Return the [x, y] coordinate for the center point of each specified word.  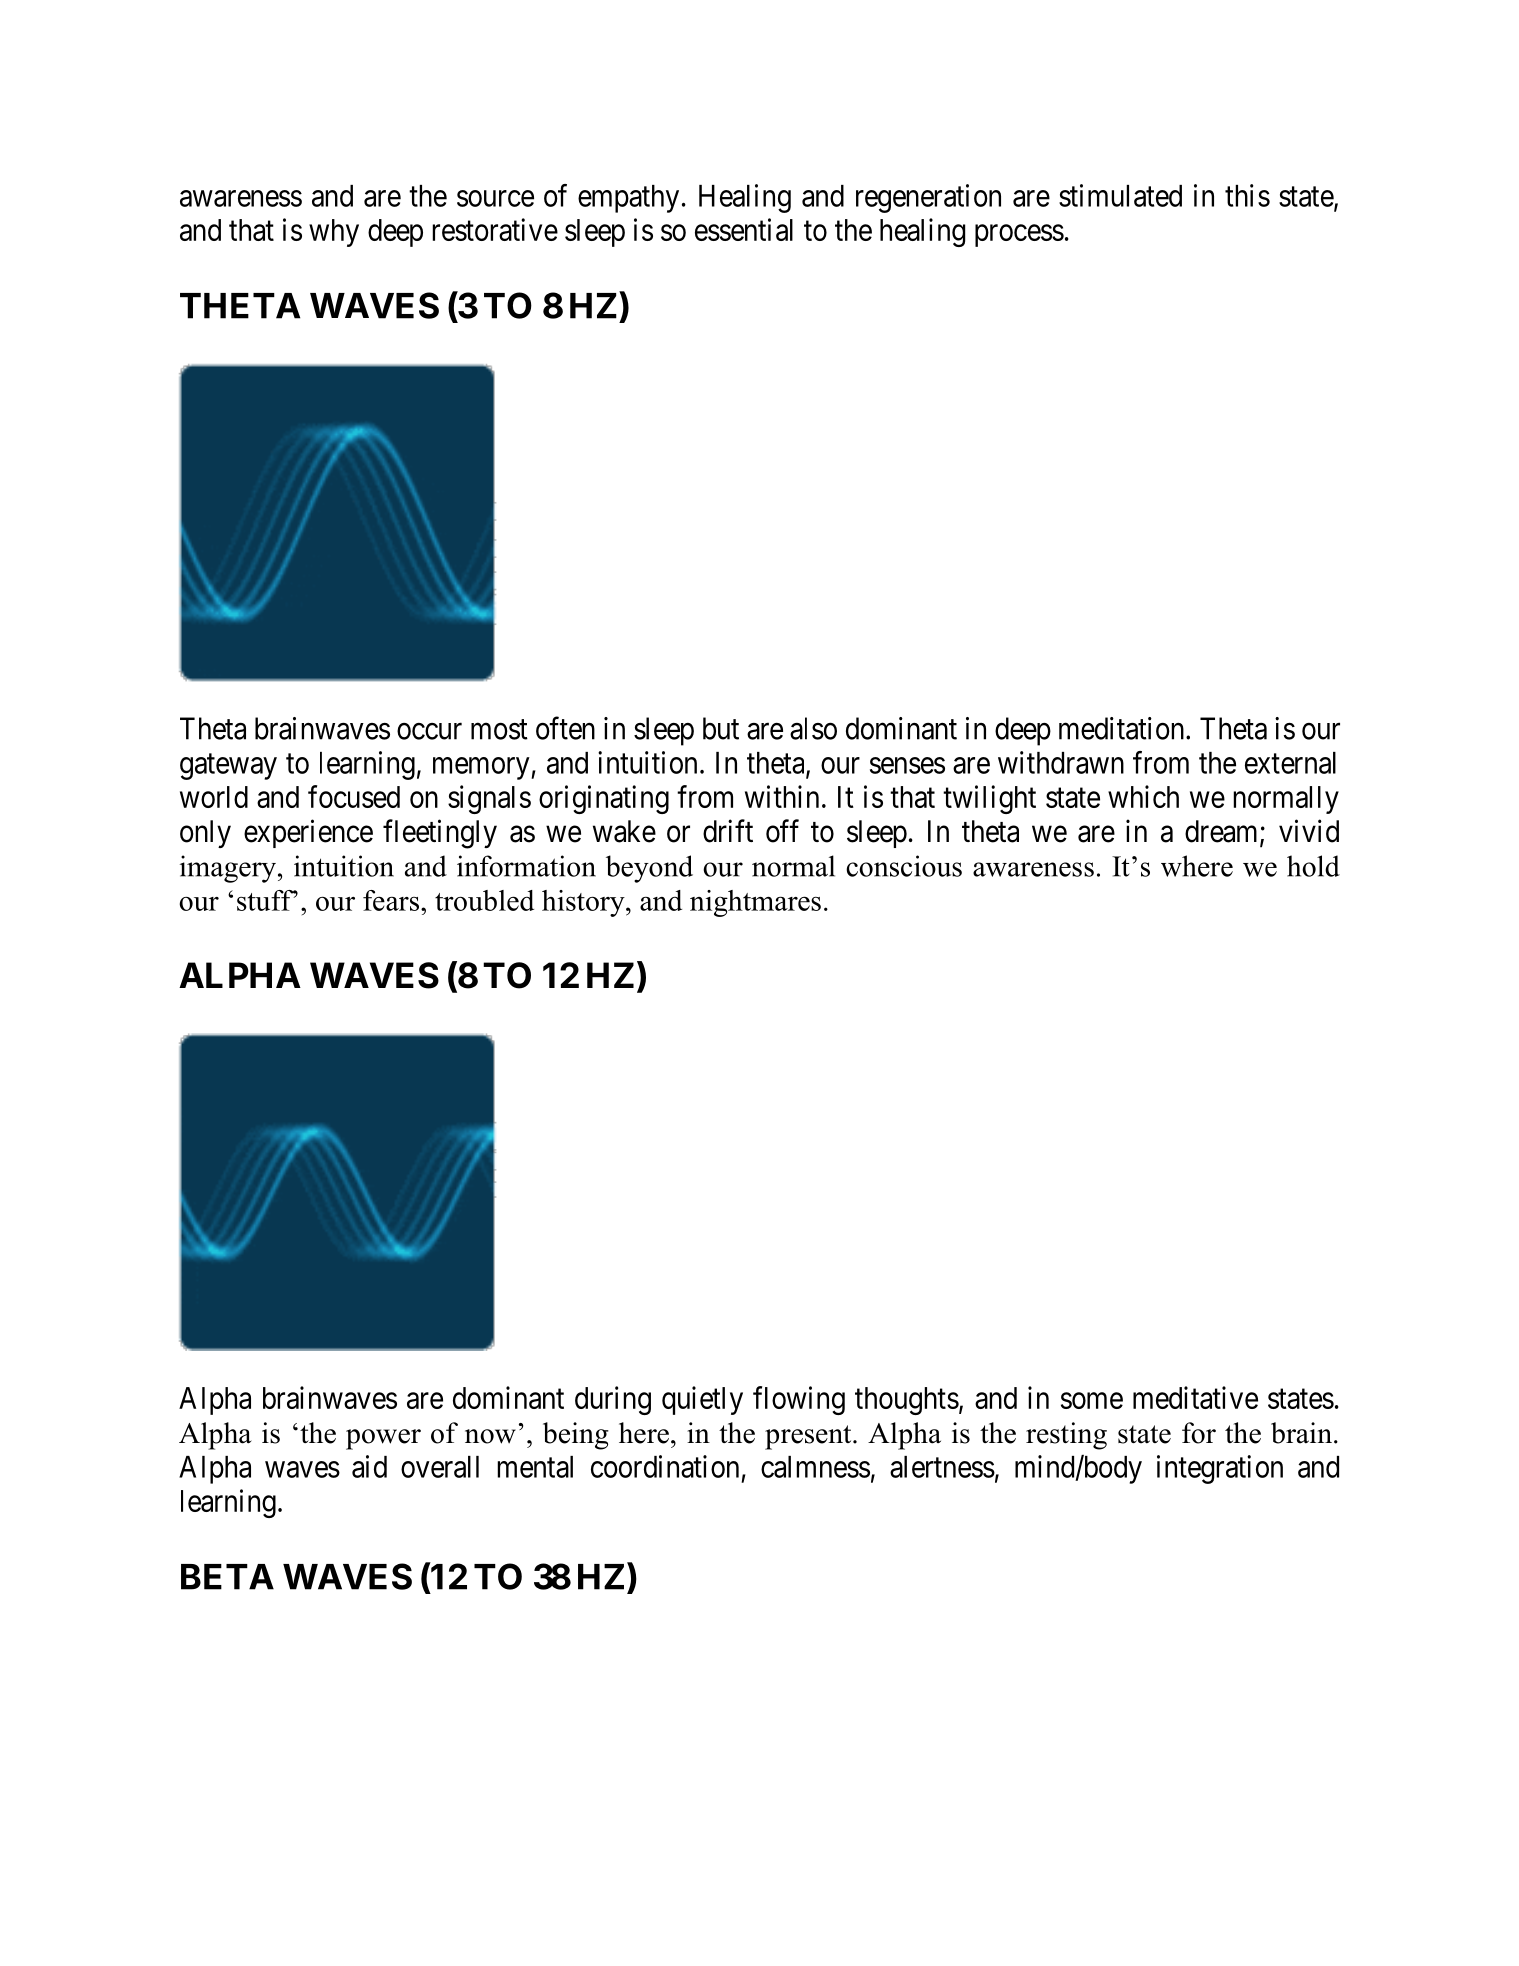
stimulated [1120, 195]
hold [1313, 866]
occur [429, 731]
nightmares [755, 903]
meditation [1123, 728]
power [383, 1439]
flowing [799, 1400]
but [721, 728]
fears [391, 900]
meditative [1195, 1397]
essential [744, 229]
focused [354, 796]
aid [369, 1466]
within [782, 796]
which [1143, 796]
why [334, 233]
